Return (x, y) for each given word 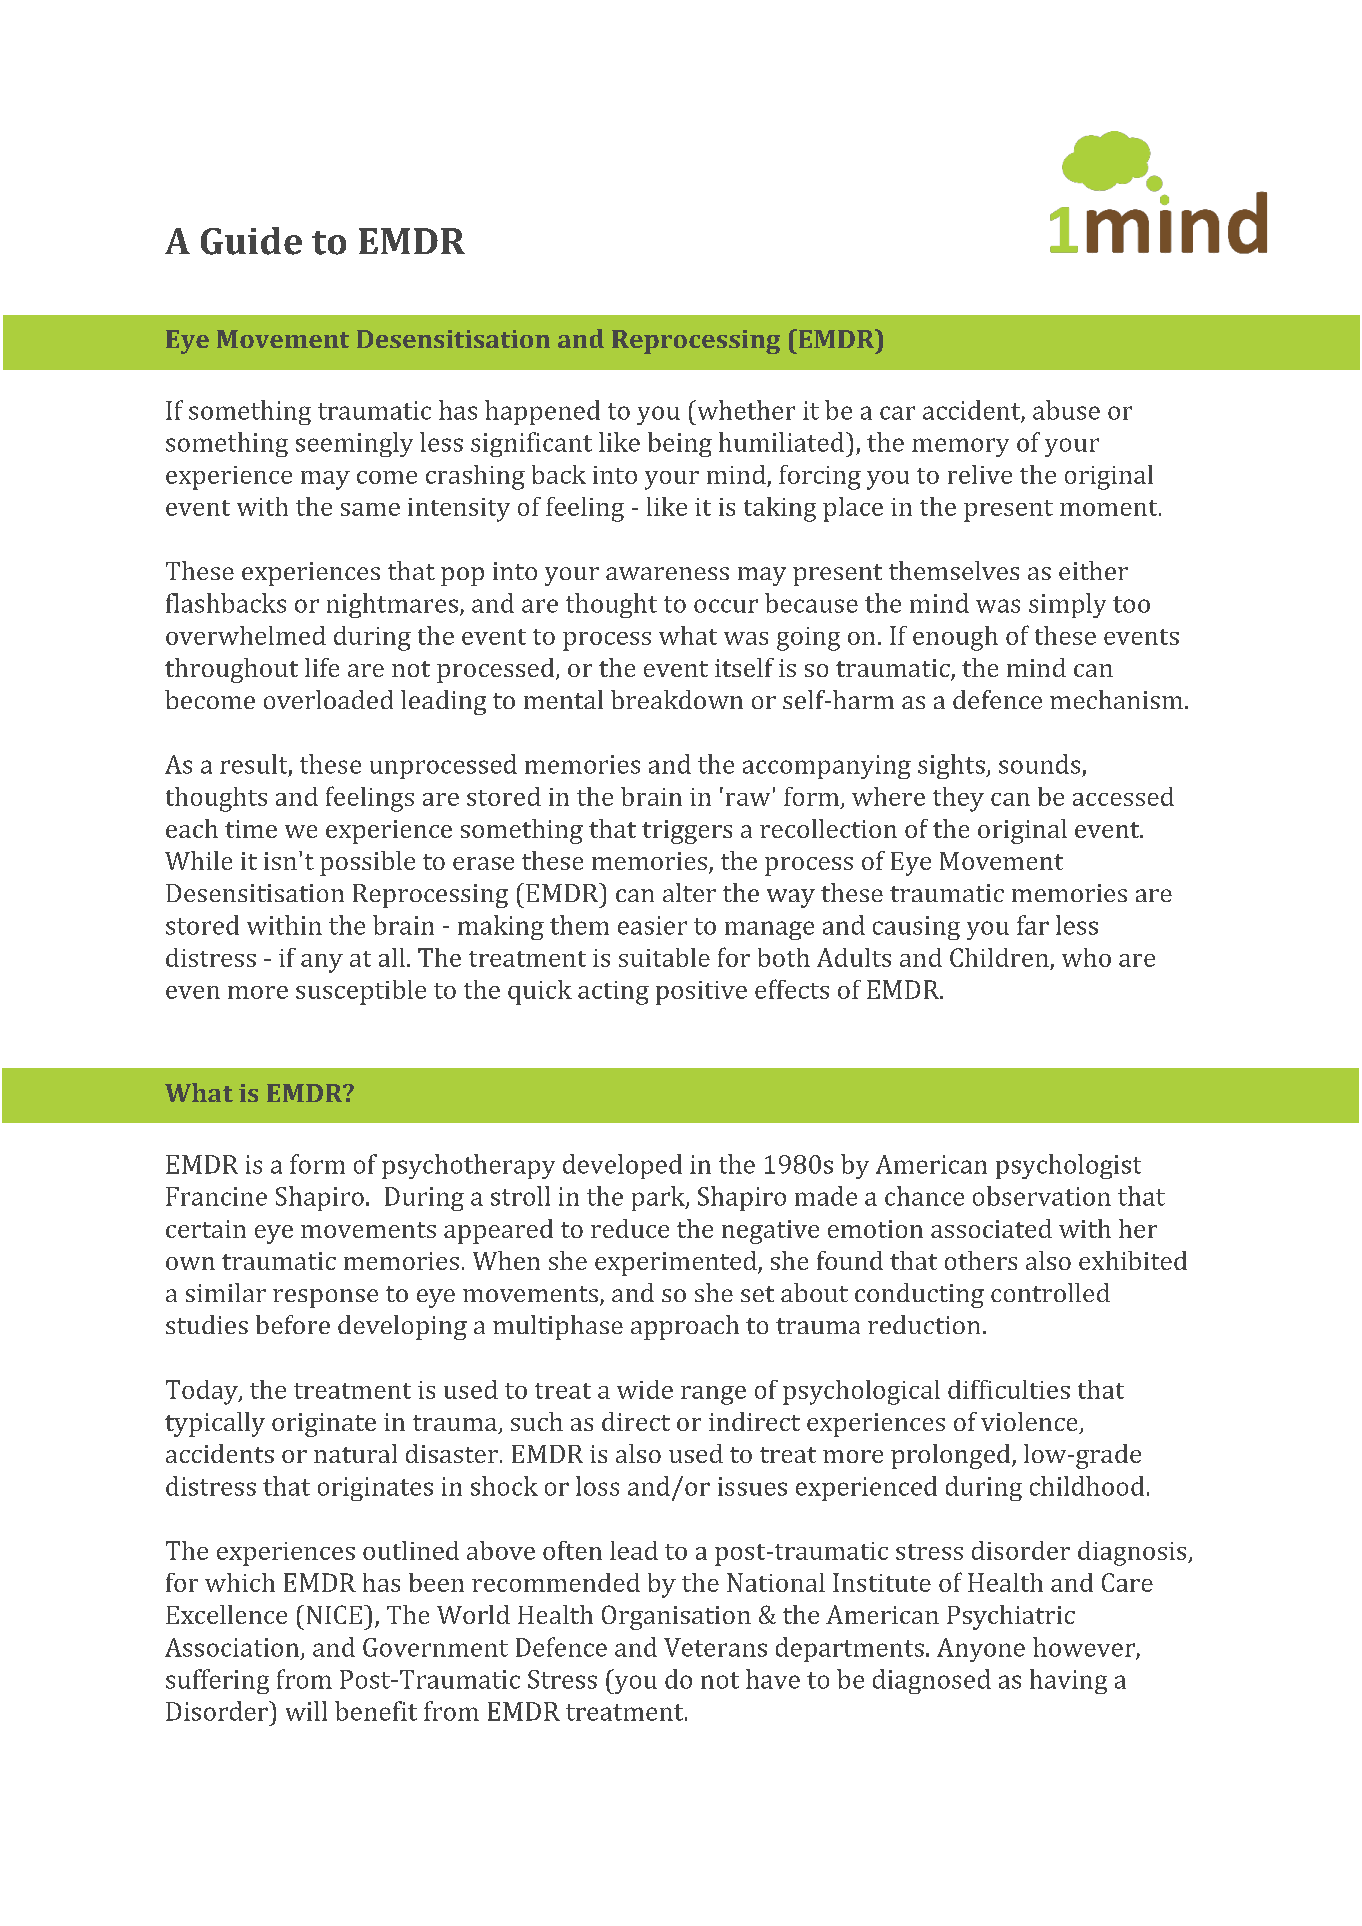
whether (745, 410)
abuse (1066, 410)
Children (999, 957)
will (306, 1711)
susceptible (361, 992)
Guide (251, 241)
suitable (664, 957)
